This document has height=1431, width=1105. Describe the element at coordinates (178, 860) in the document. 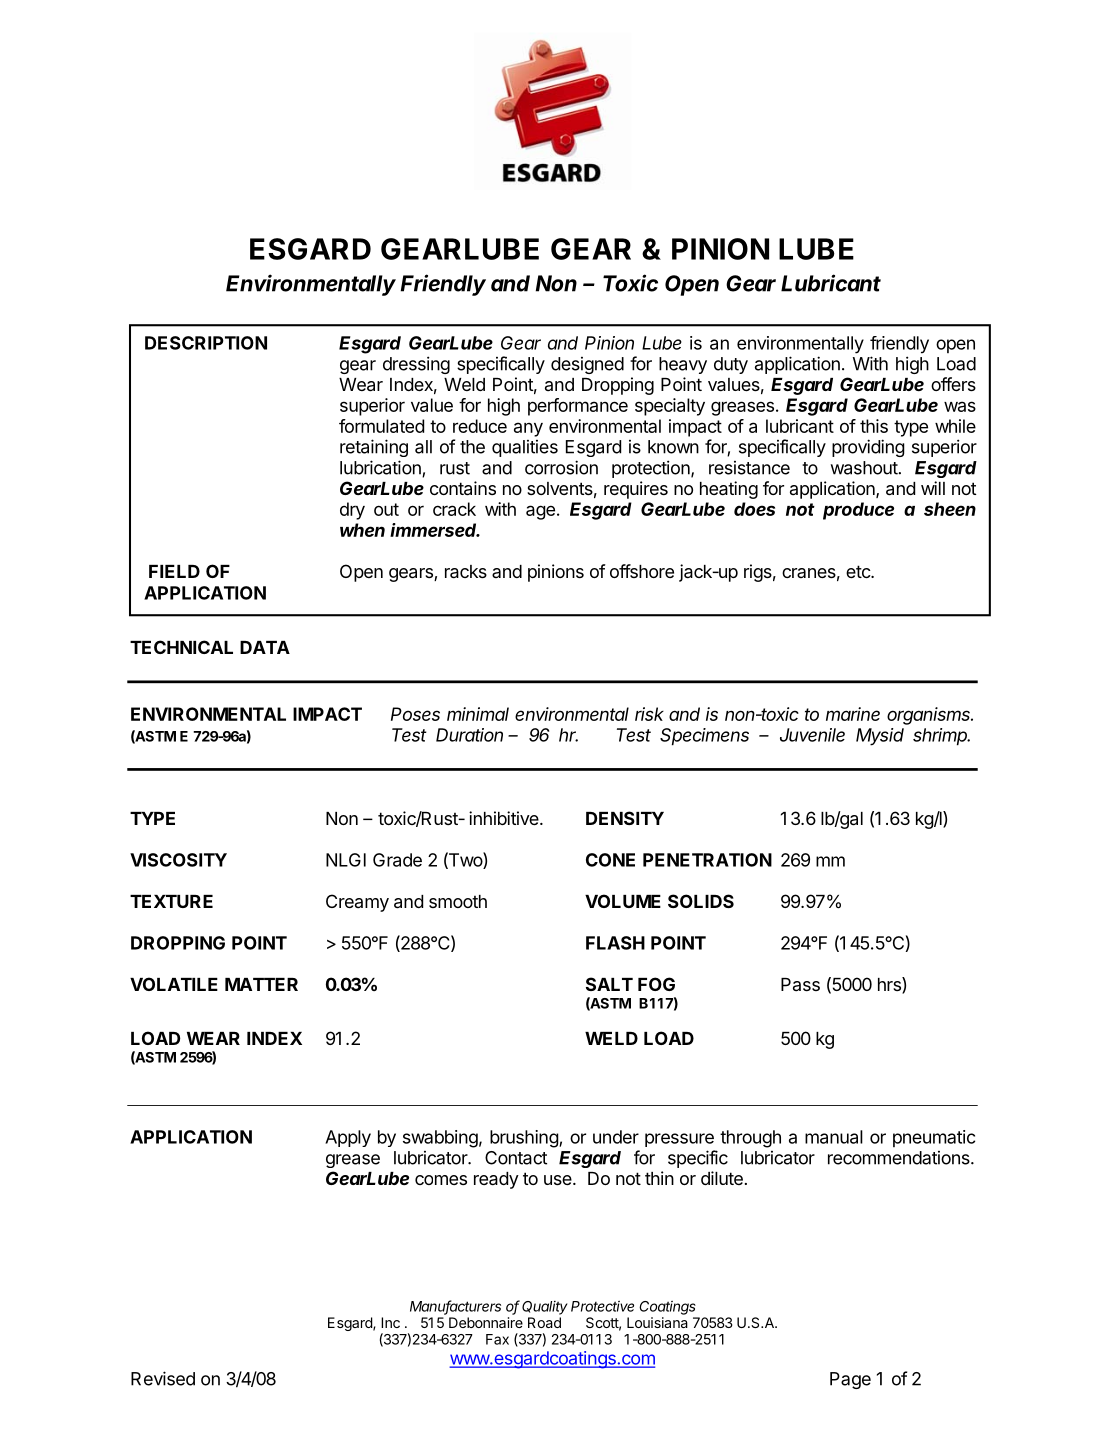

I see `VISCOSITY` at that location.
